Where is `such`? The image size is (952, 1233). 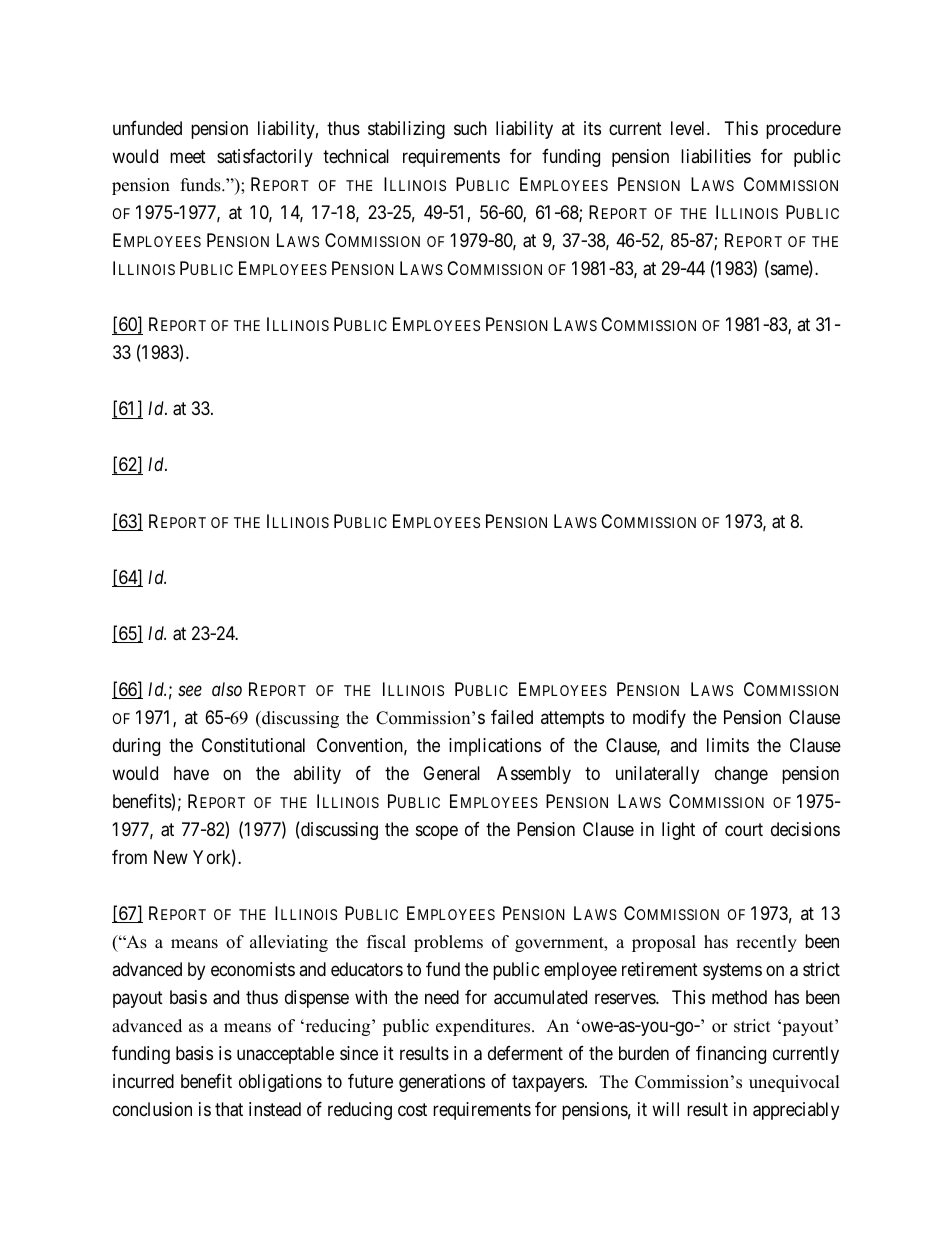 such is located at coordinates (470, 128).
